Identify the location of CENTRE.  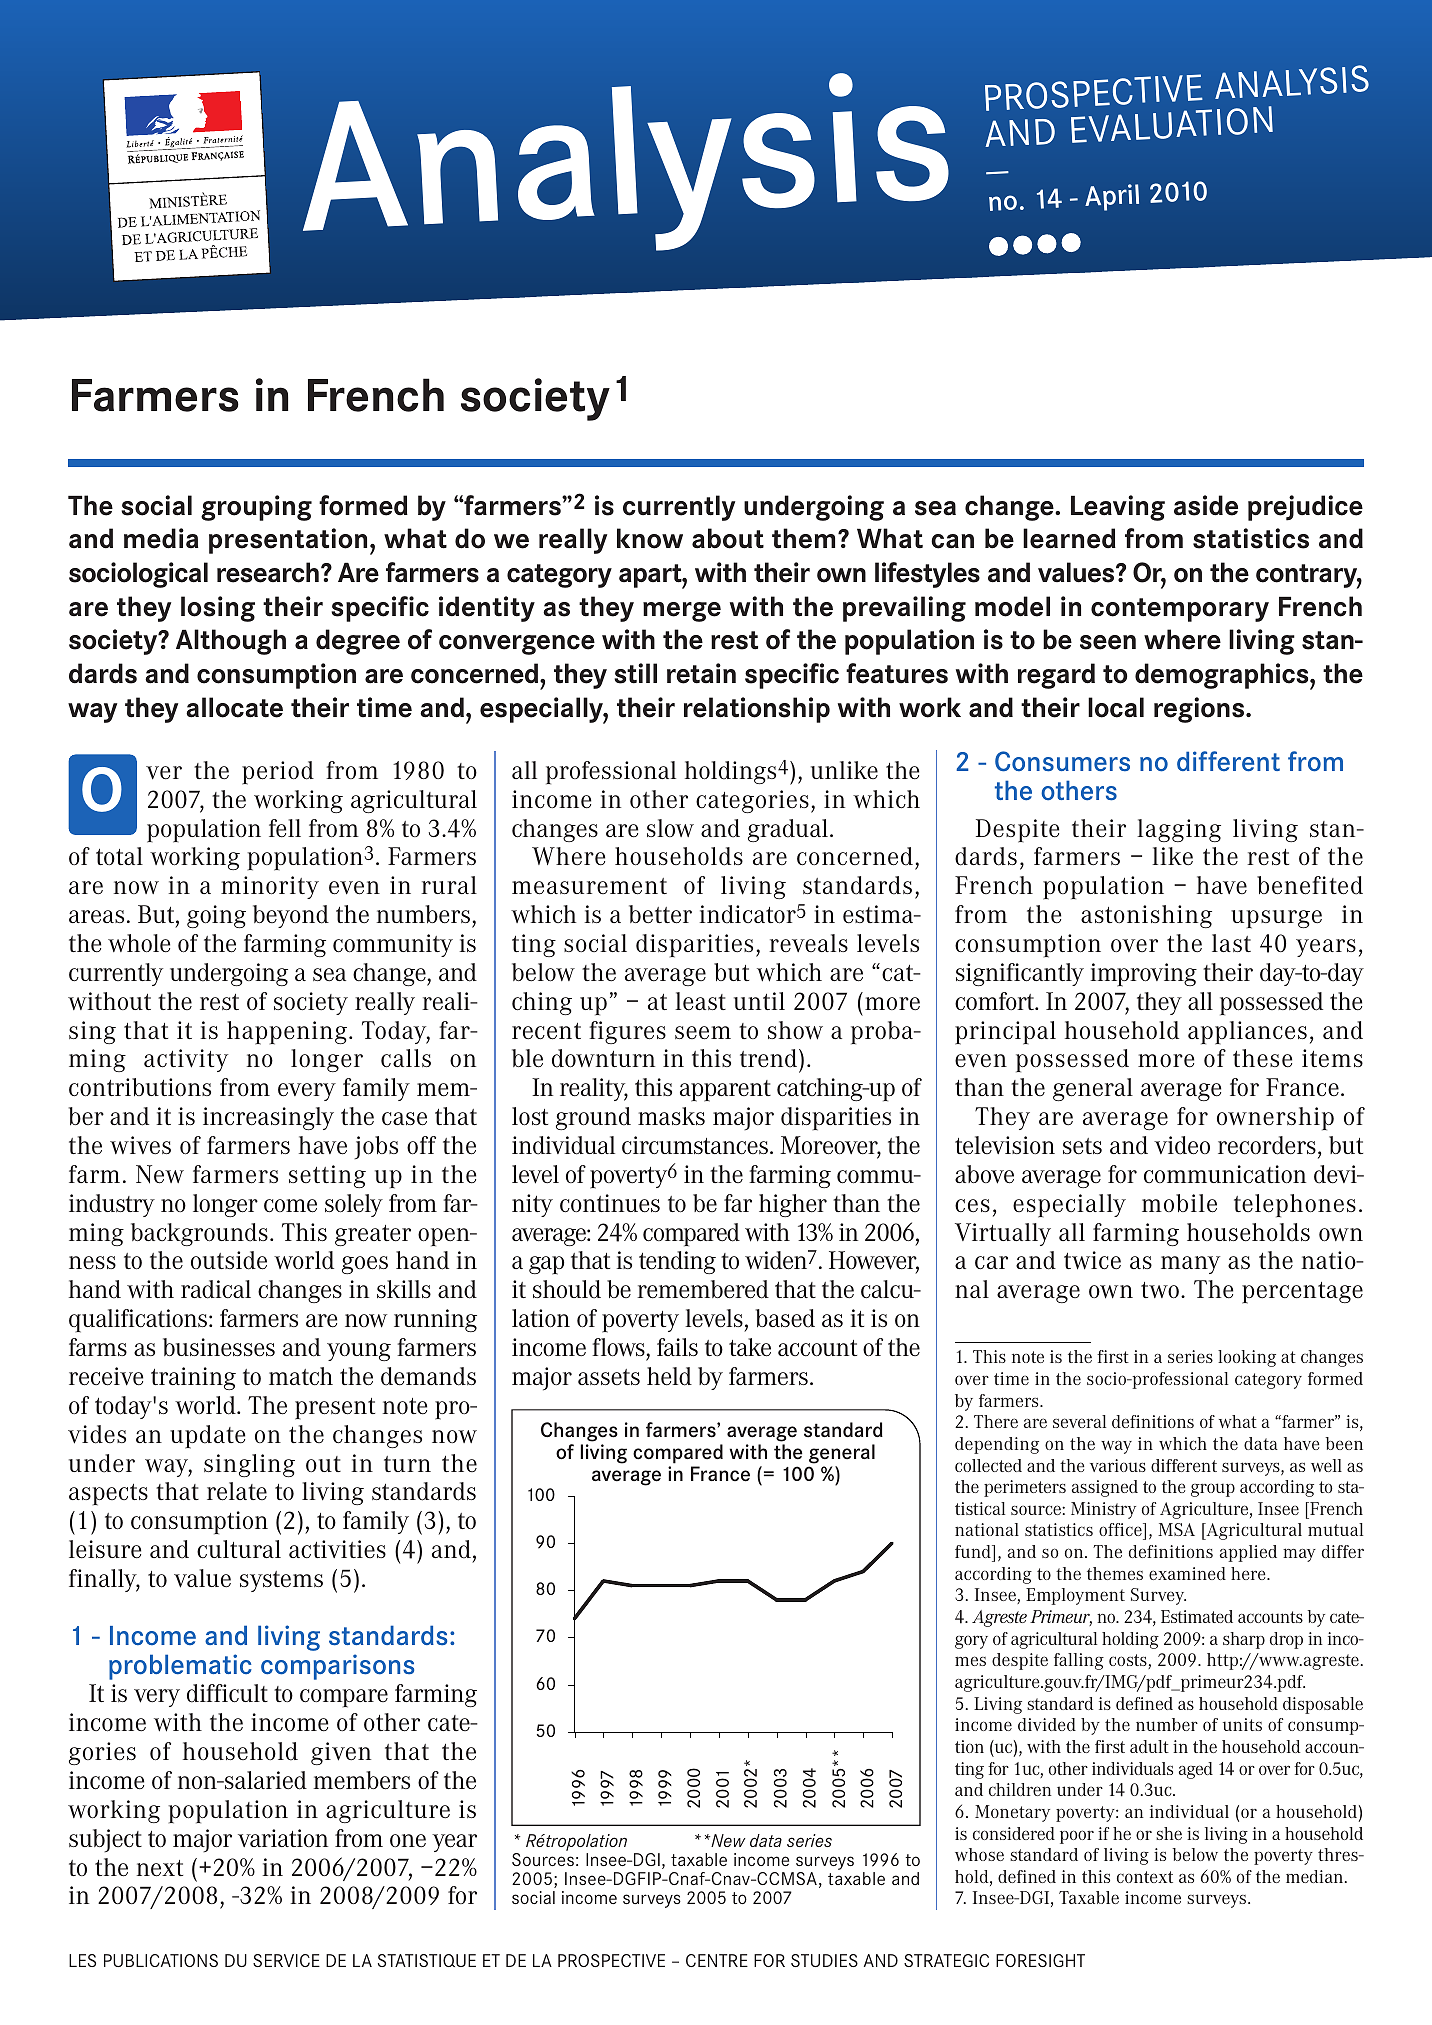
(717, 1960).
